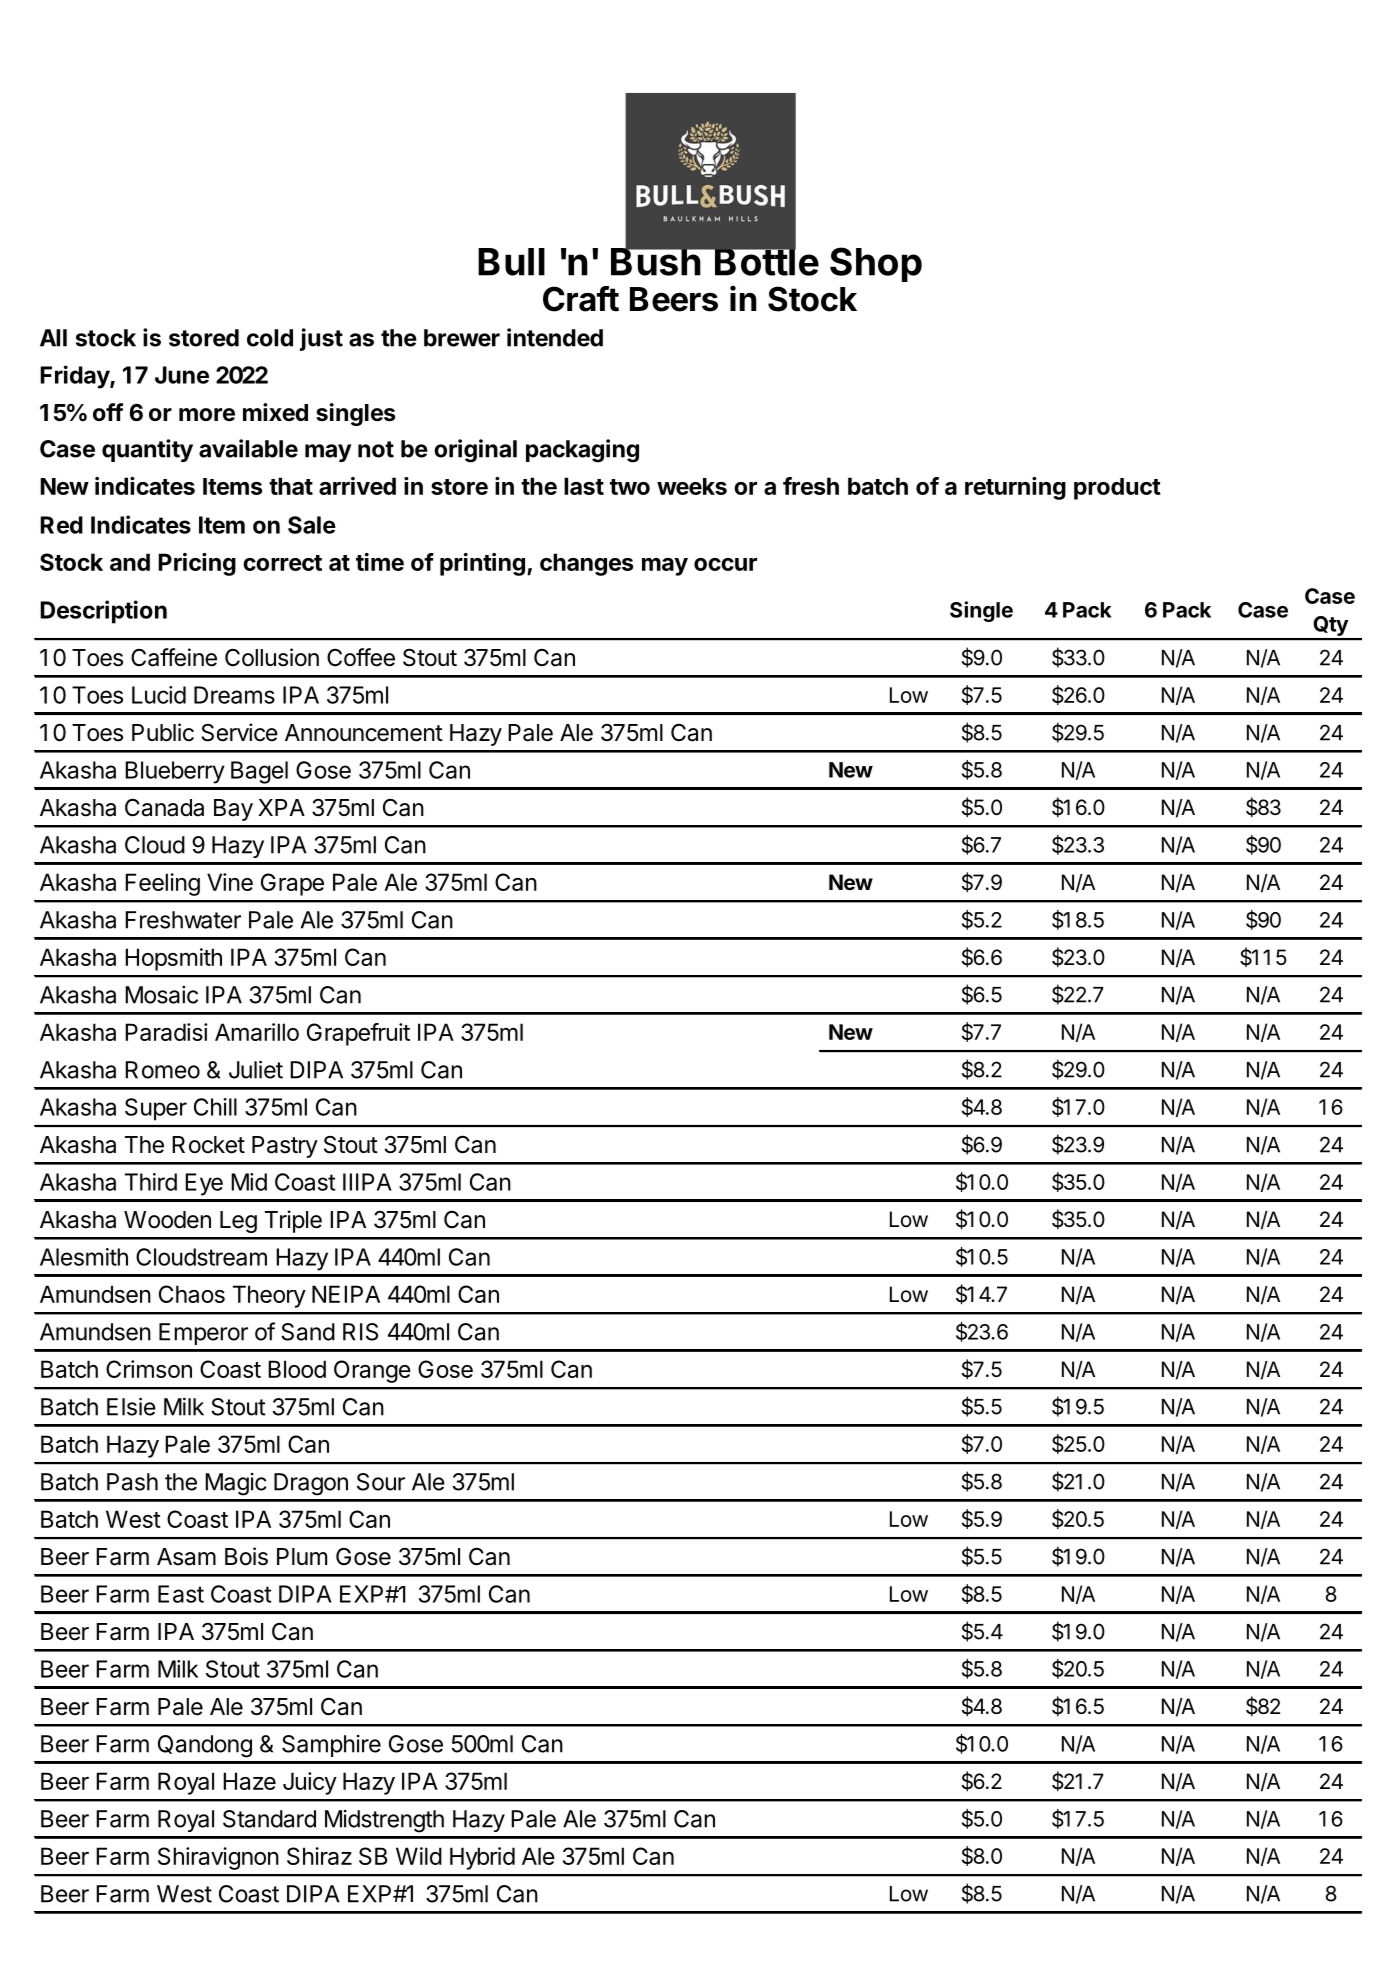  What do you see at coordinates (482, 1858) in the screenshot?
I see `Hybrid` at bounding box center [482, 1858].
